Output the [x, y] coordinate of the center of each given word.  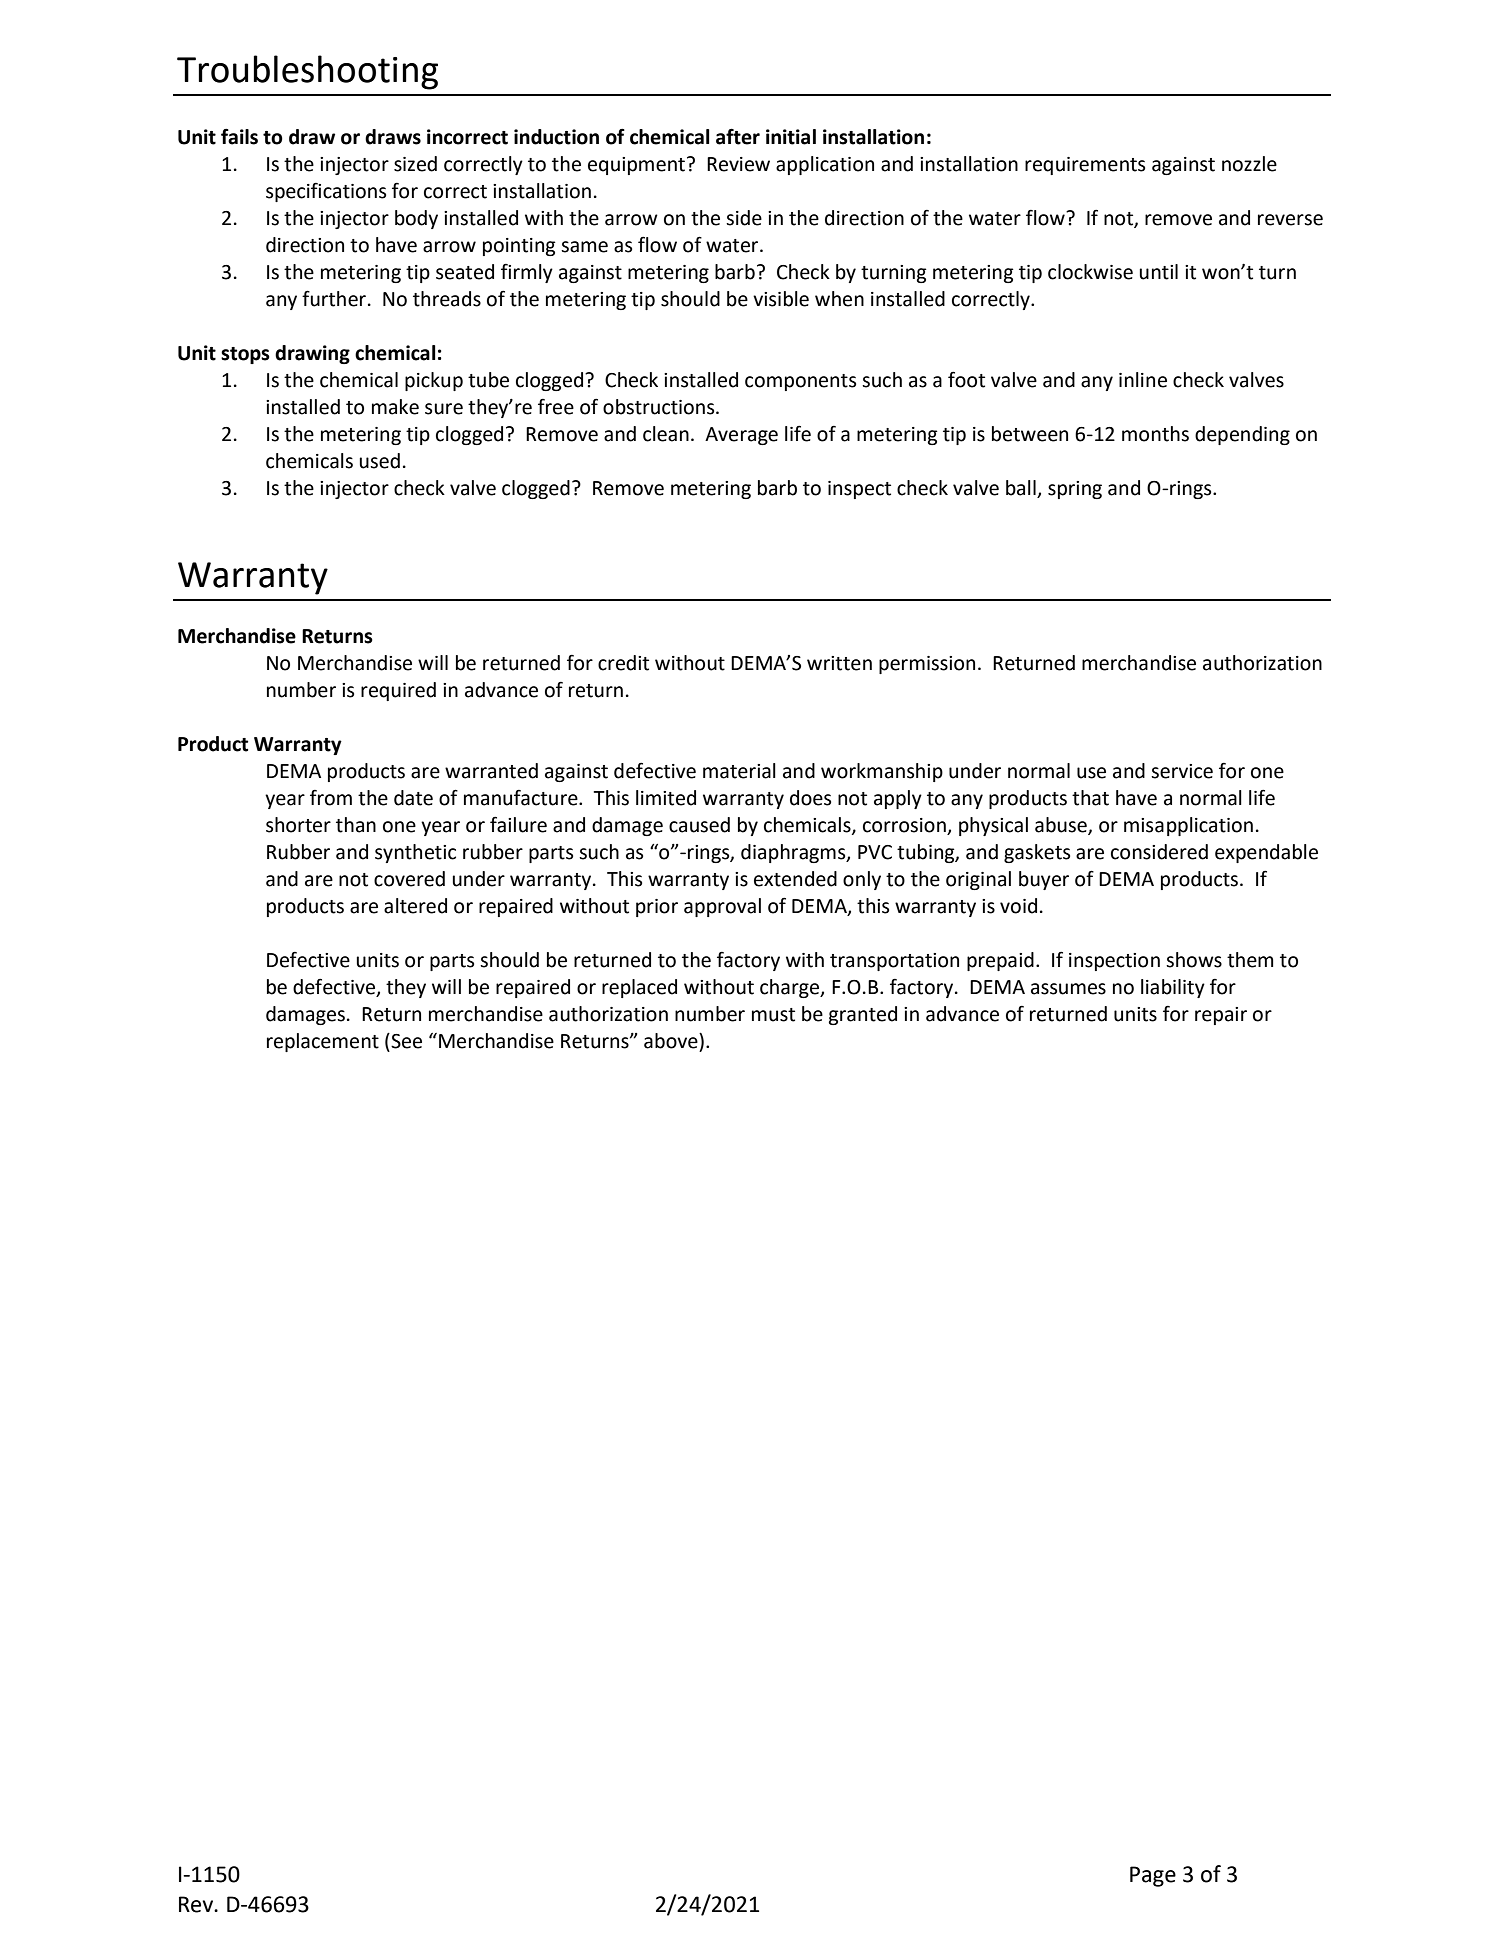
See [405, 1041]
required [398, 691]
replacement [323, 1042]
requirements [1085, 166]
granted [863, 1015]
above [672, 1041]
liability [1173, 988]
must [773, 1015]
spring [1075, 490]
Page [1153, 1876]
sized [415, 164]
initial [791, 137]
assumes [1068, 989]
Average [741, 436]
